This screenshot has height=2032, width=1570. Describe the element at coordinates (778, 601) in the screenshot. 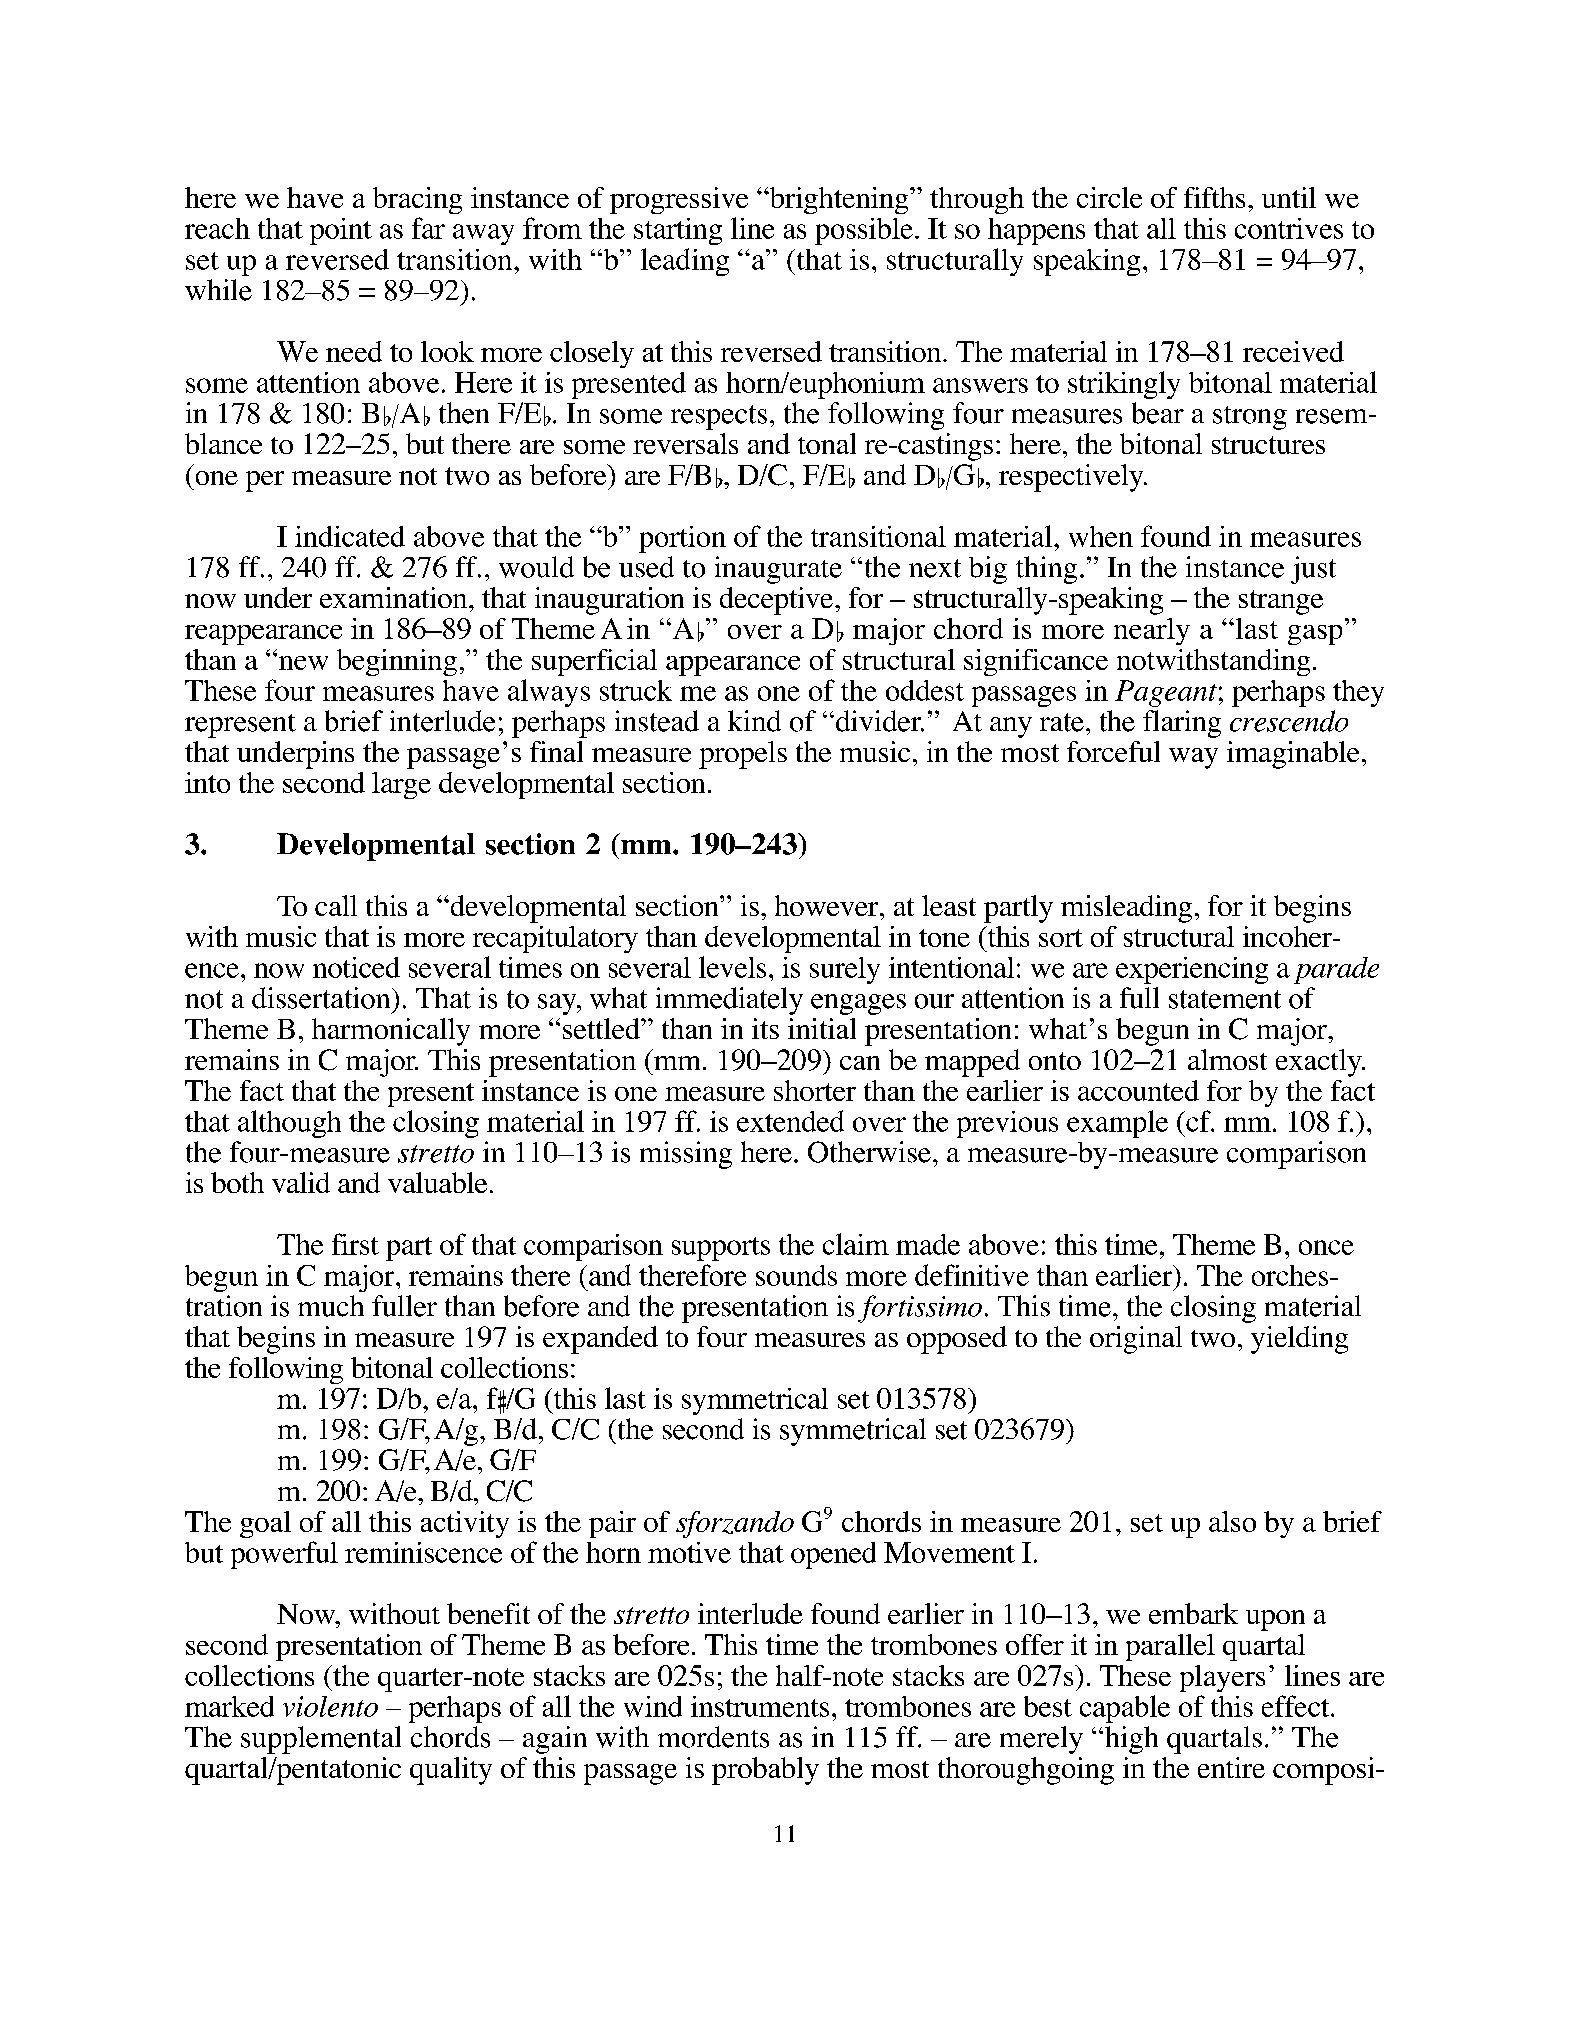

I see `deceptive` at that location.
